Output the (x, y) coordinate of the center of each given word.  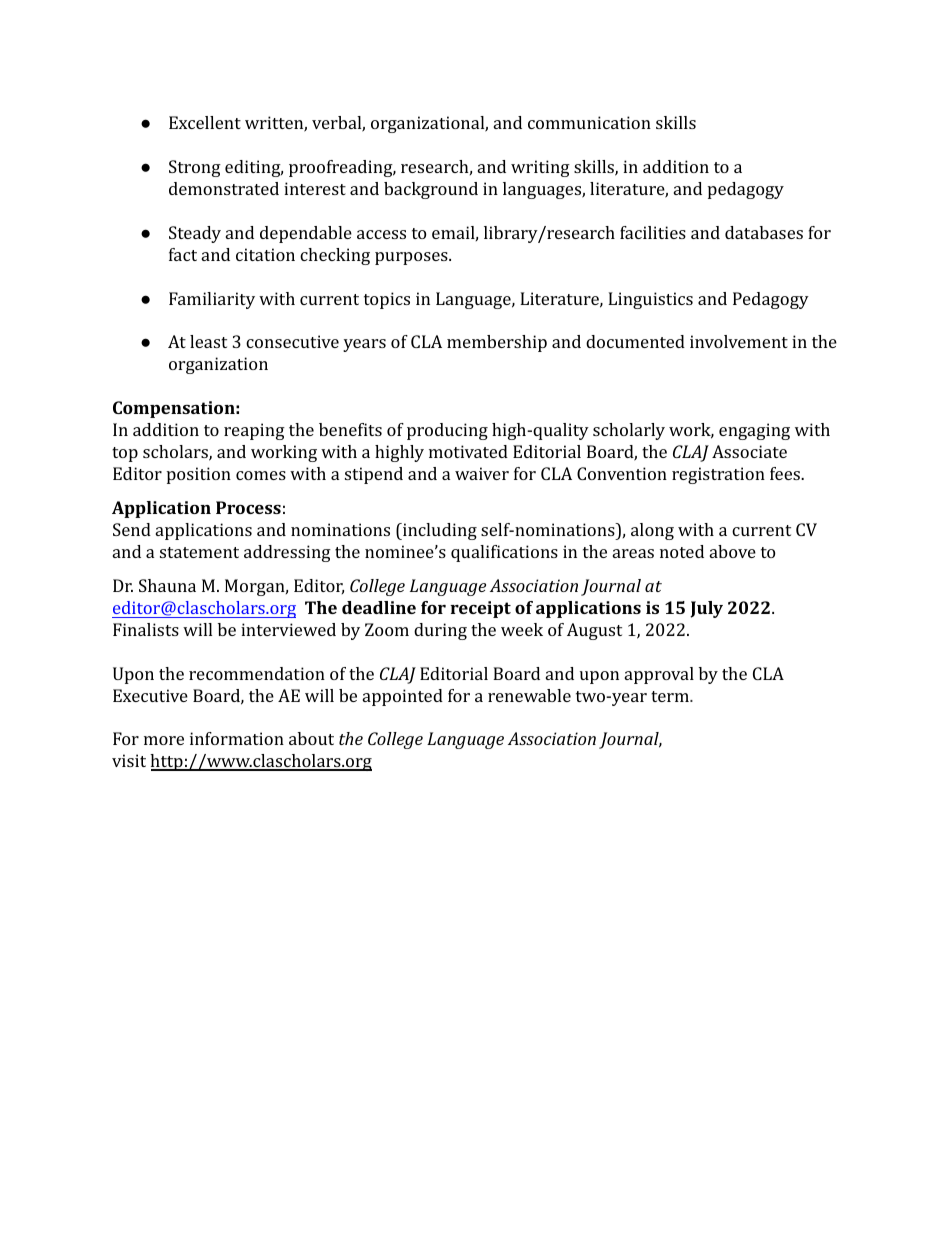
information (237, 738)
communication (589, 122)
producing (447, 431)
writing (540, 168)
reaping (254, 431)
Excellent (205, 122)
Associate (749, 451)
